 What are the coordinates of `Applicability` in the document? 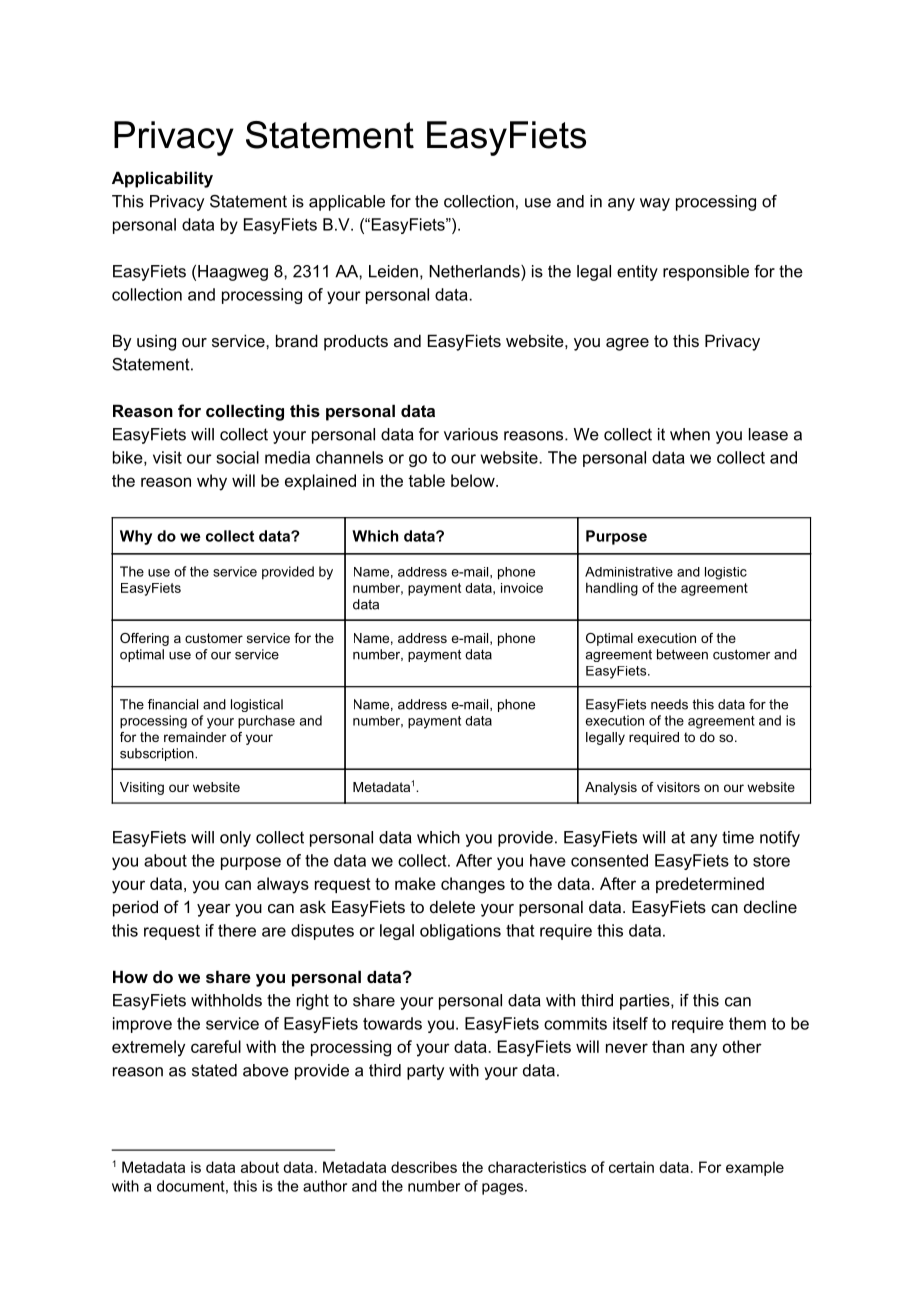 It's located at (162, 179).
